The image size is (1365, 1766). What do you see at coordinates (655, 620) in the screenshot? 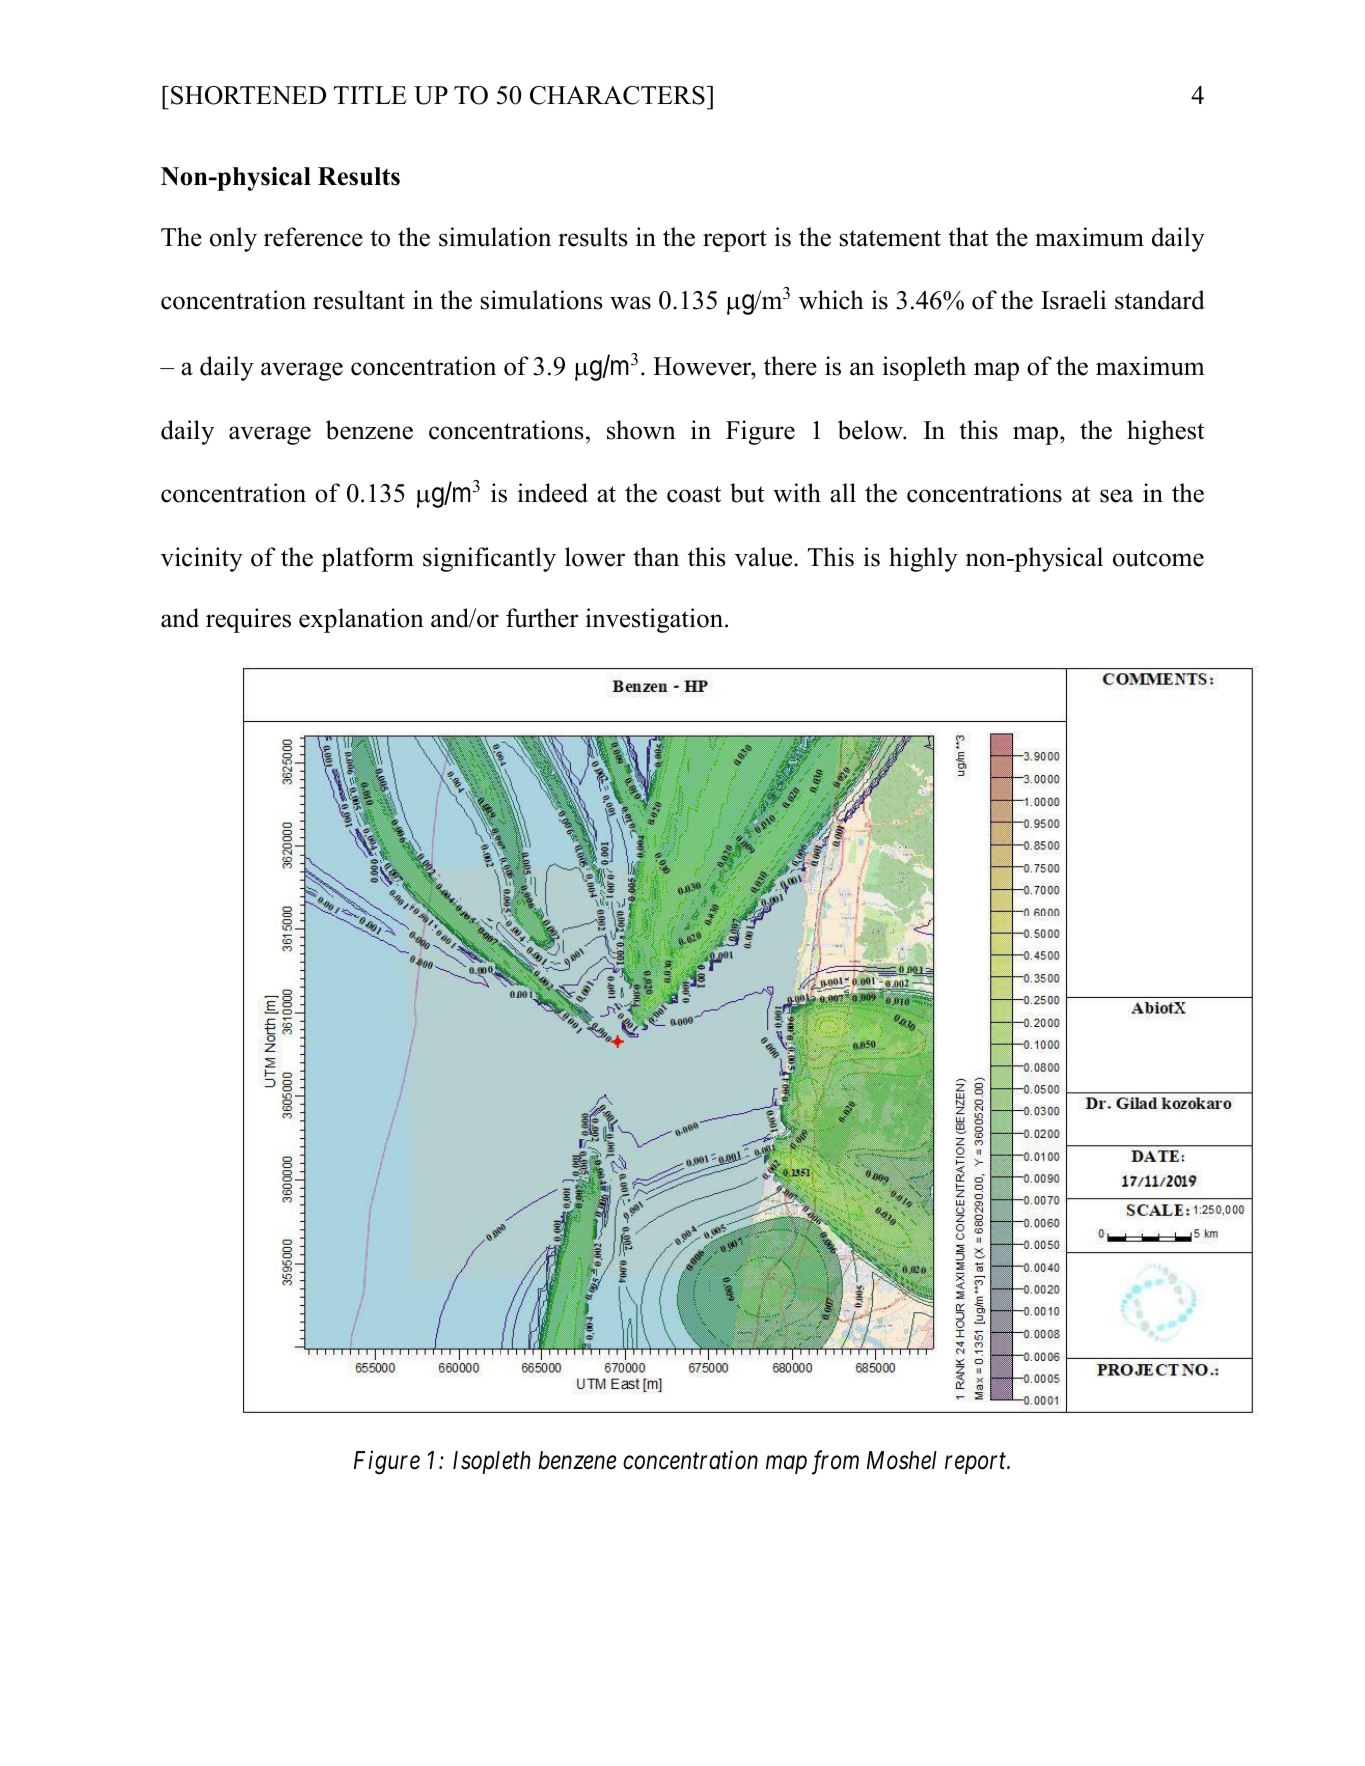
I see `investigation` at bounding box center [655, 620].
